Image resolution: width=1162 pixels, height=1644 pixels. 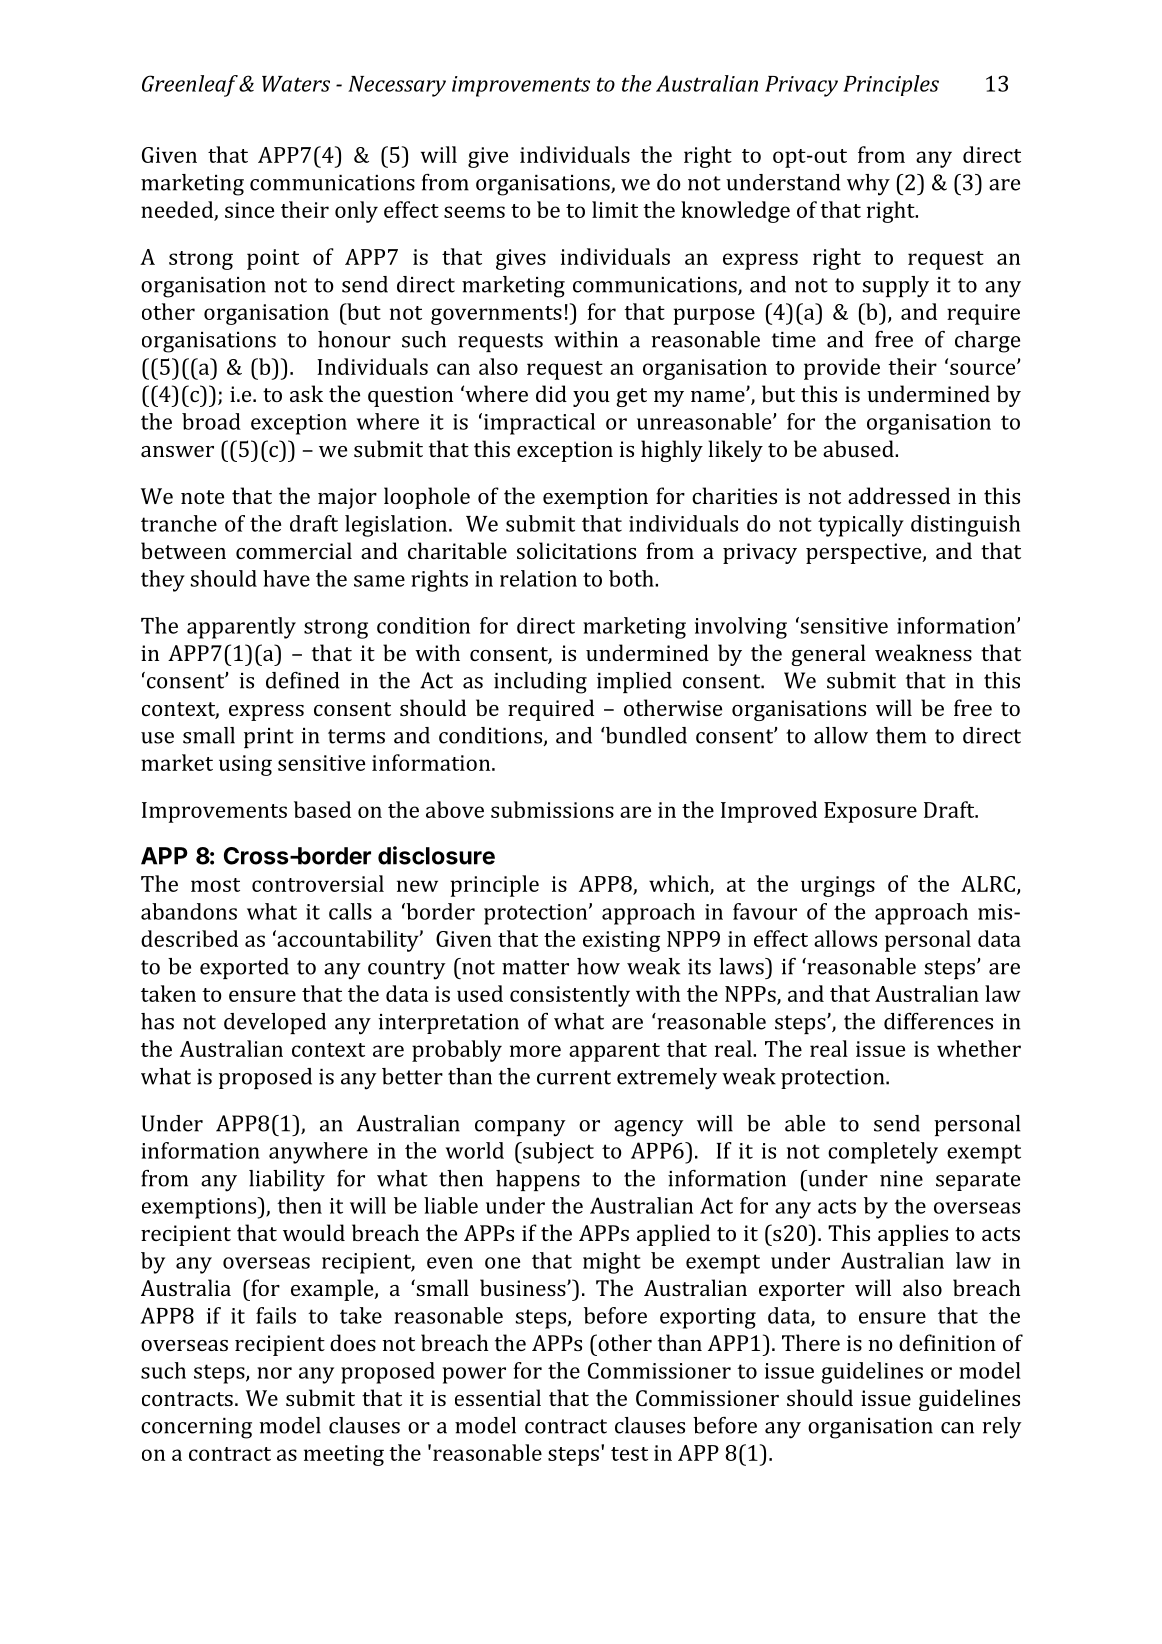 I want to click on why, so click(x=868, y=185).
